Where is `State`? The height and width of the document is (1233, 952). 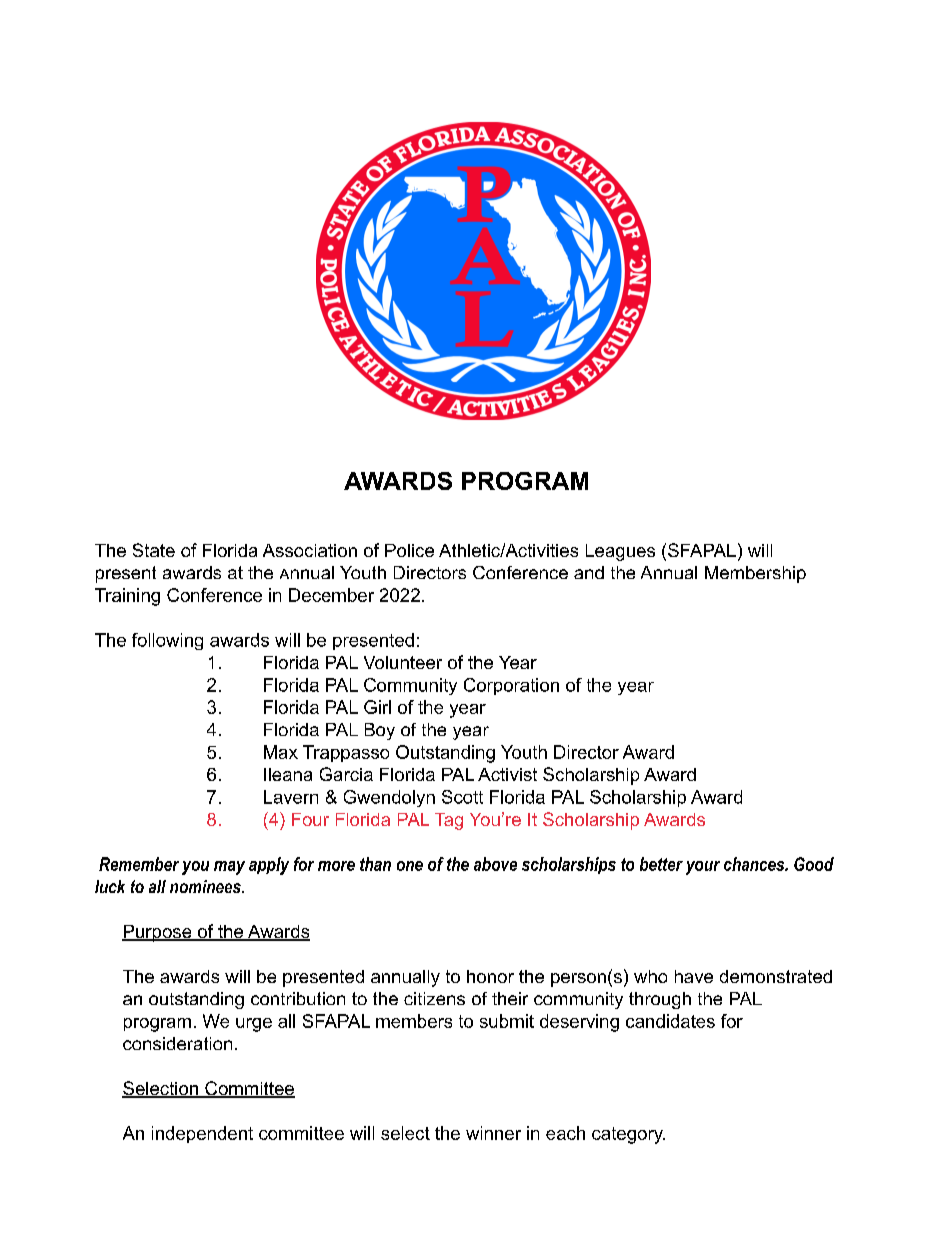 State is located at coordinates (154, 550).
